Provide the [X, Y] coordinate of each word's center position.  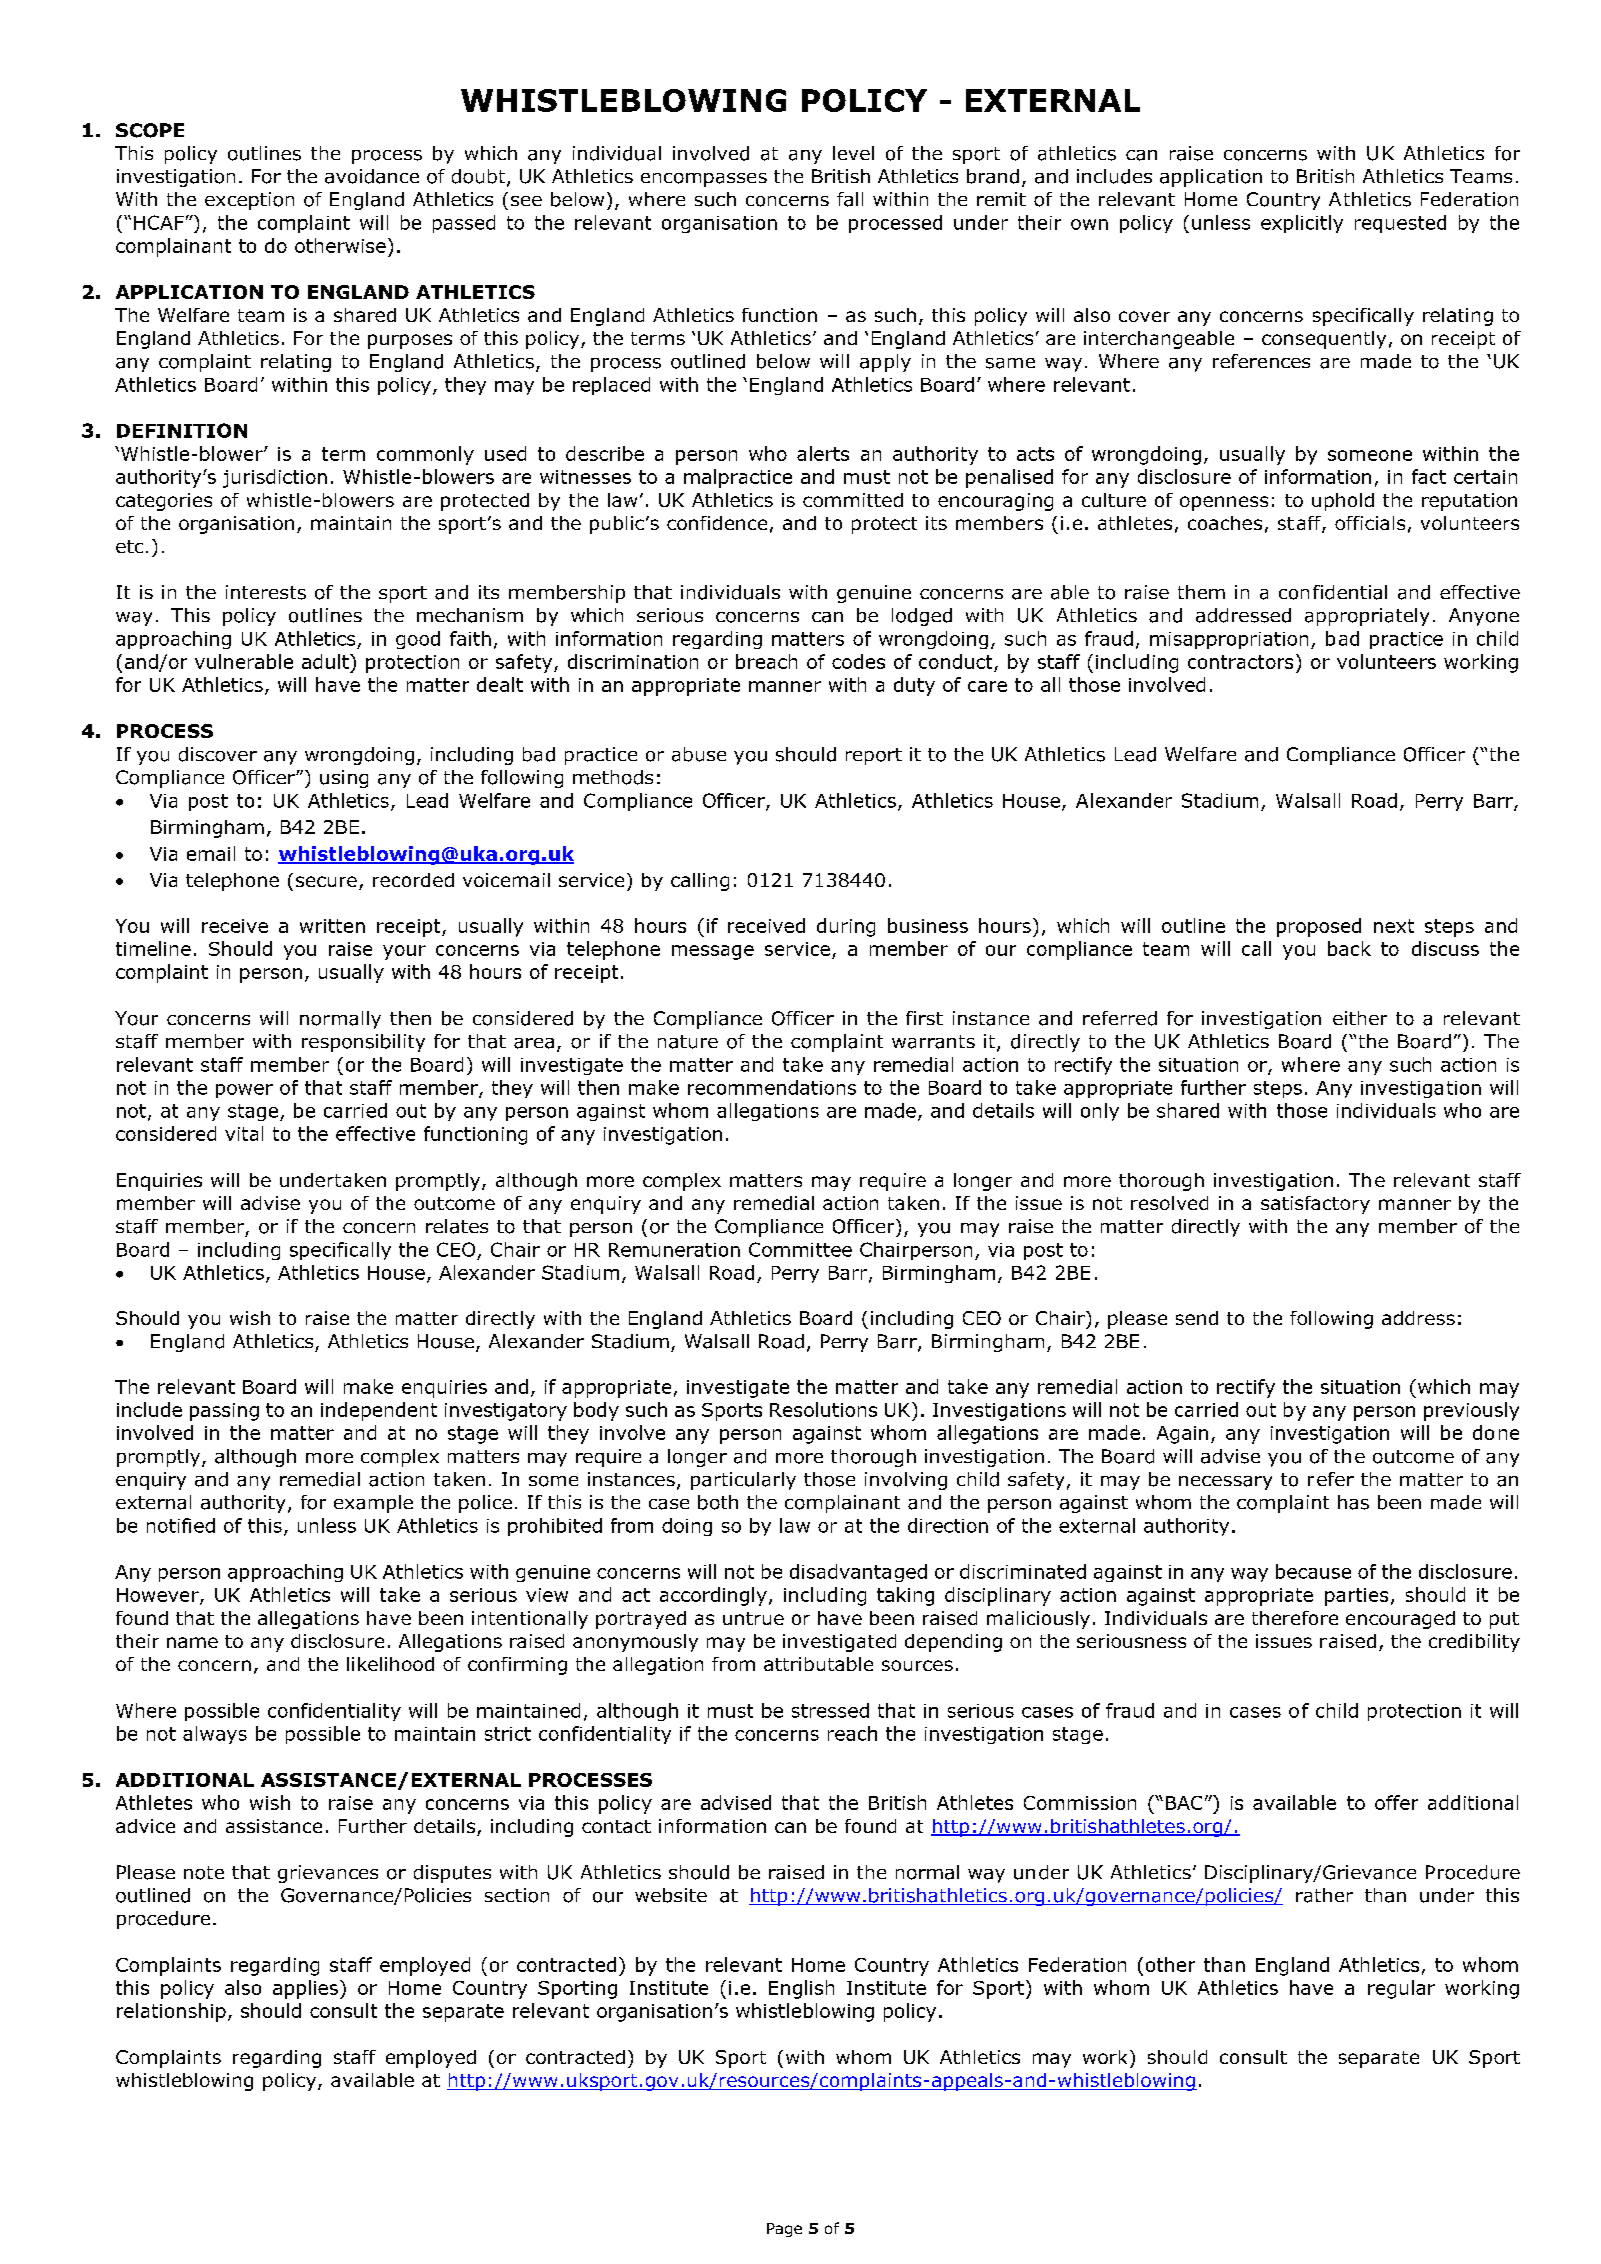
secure [326, 881]
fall [850, 199]
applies [305, 1989]
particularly [743, 1481]
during [846, 927]
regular [1401, 1989]
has [1353, 1502]
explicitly [1302, 224]
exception [249, 201]
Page [784, 2230]
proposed [1319, 927]
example [373, 1504]
